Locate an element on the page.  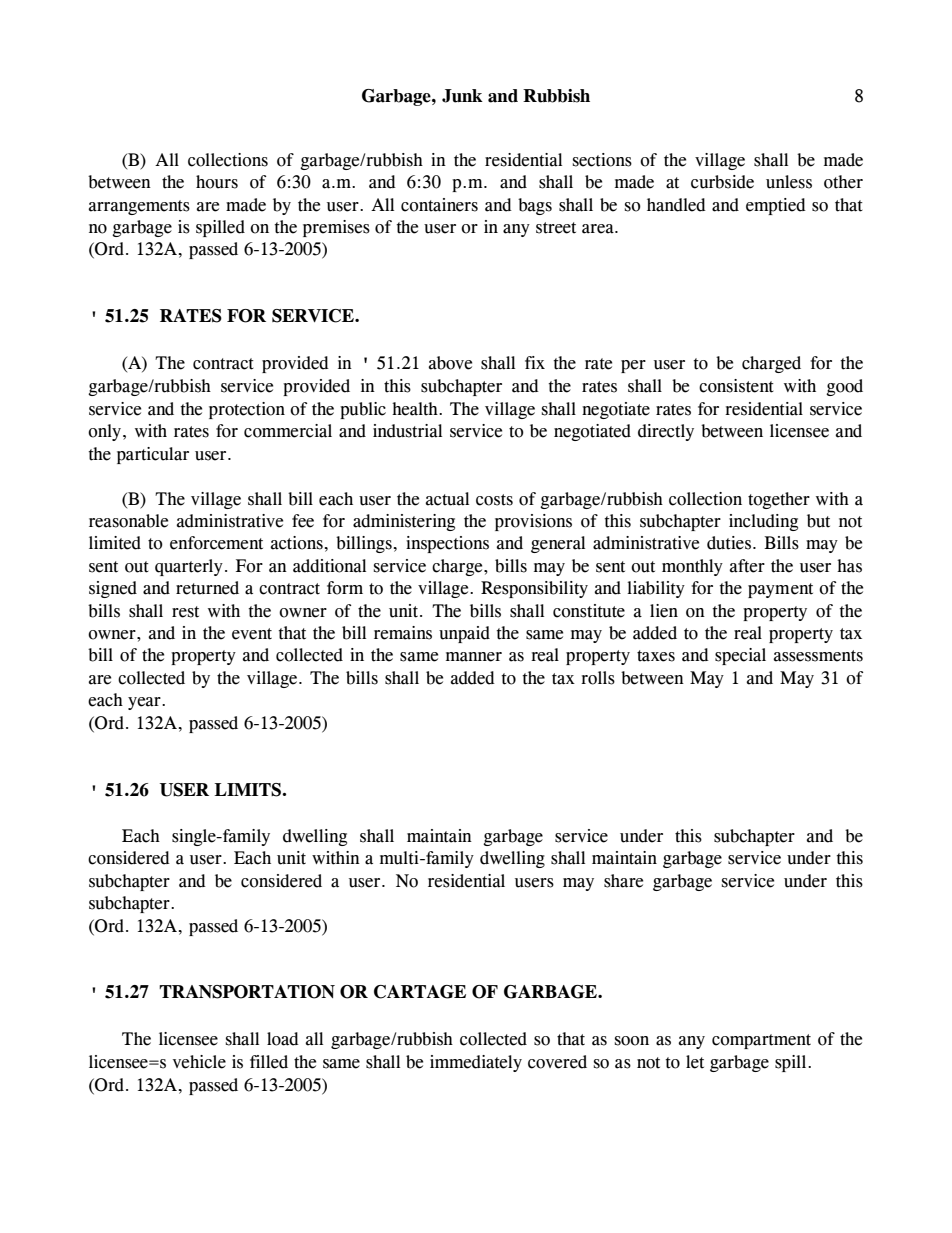
Junk is located at coordinates (462, 96).
